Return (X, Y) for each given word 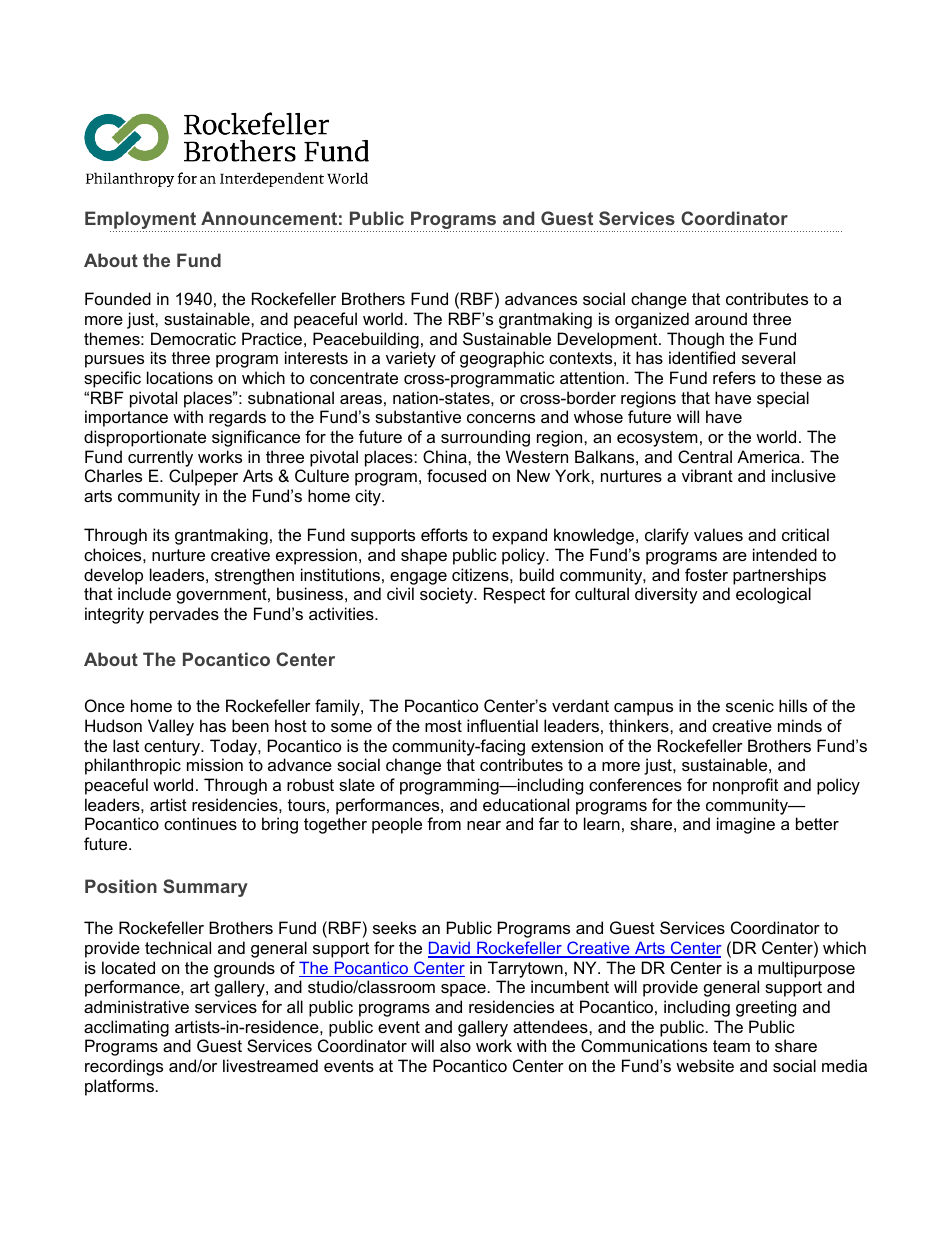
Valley (171, 727)
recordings (124, 1067)
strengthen (254, 576)
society (447, 595)
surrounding (485, 438)
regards (237, 418)
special (783, 399)
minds (800, 725)
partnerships (779, 576)
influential (502, 725)
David (450, 949)
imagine (746, 825)
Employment (141, 221)
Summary (205, 888)
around (721, 318)
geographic (502, 359)
